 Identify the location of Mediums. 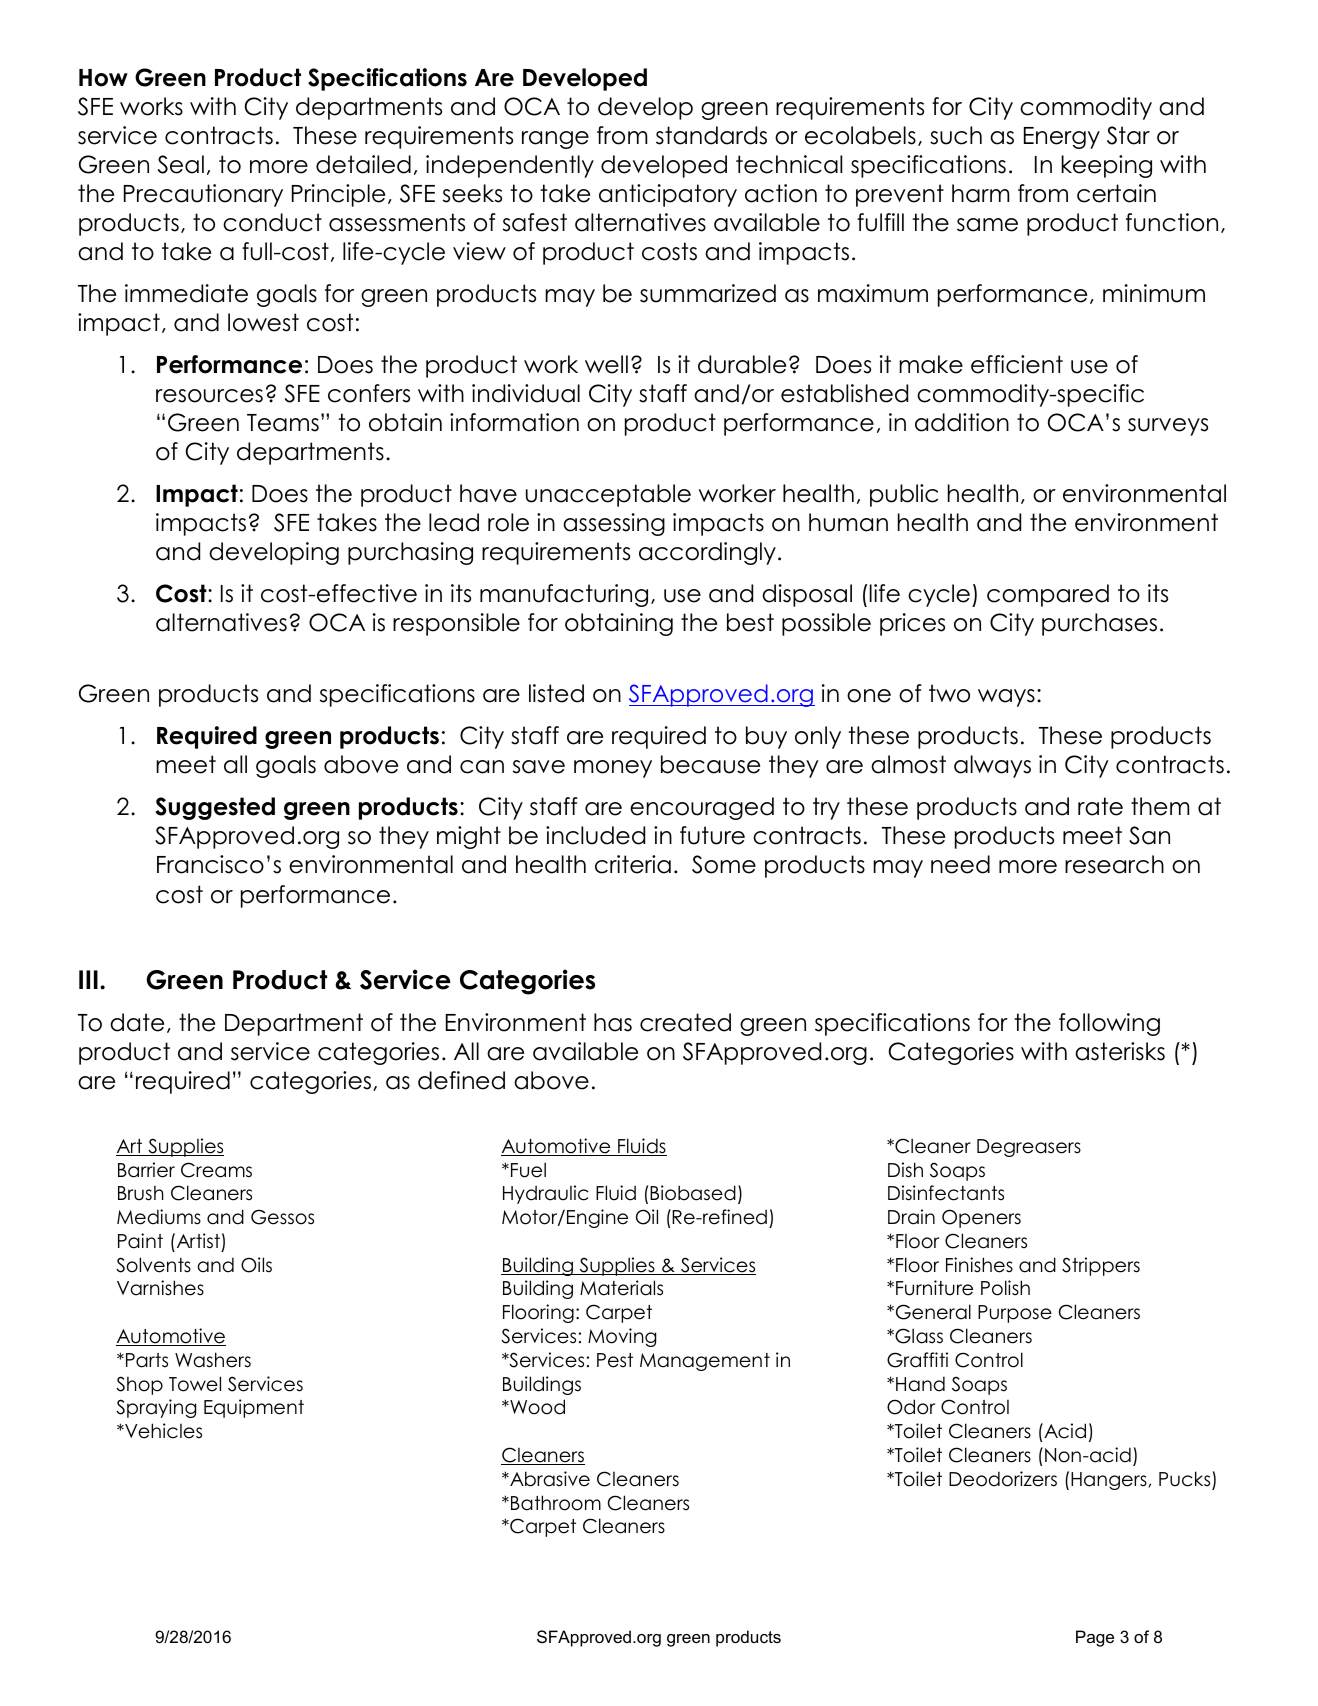
(159, 1217).
